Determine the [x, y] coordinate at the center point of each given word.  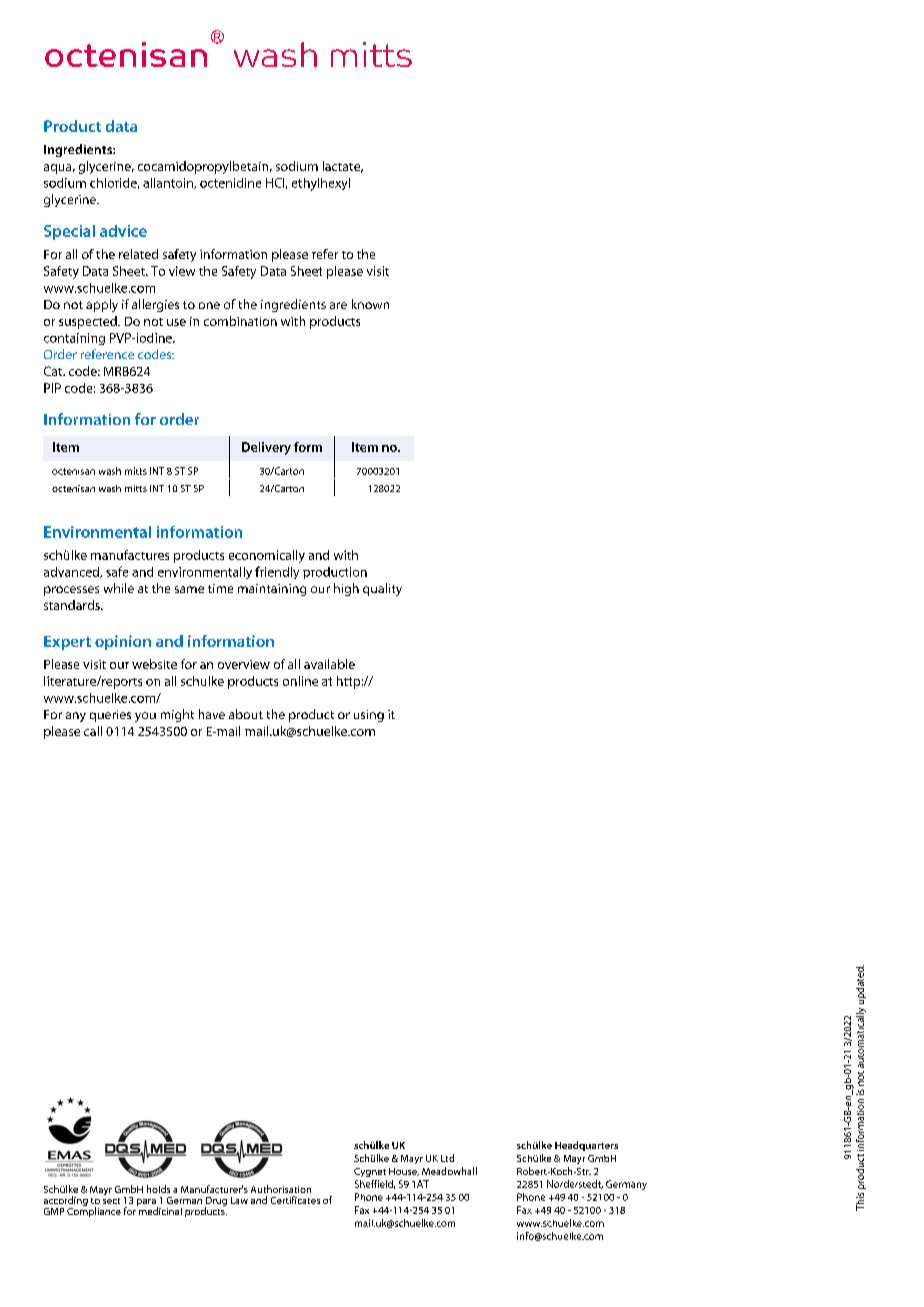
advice [123, 231]
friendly [277, 572]
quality [382, 589]
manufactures [130, 555]
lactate [343, 167]
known [370, 304]
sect [111, 1201]
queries [110, 716]
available [329, 664]
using [369, 716]
